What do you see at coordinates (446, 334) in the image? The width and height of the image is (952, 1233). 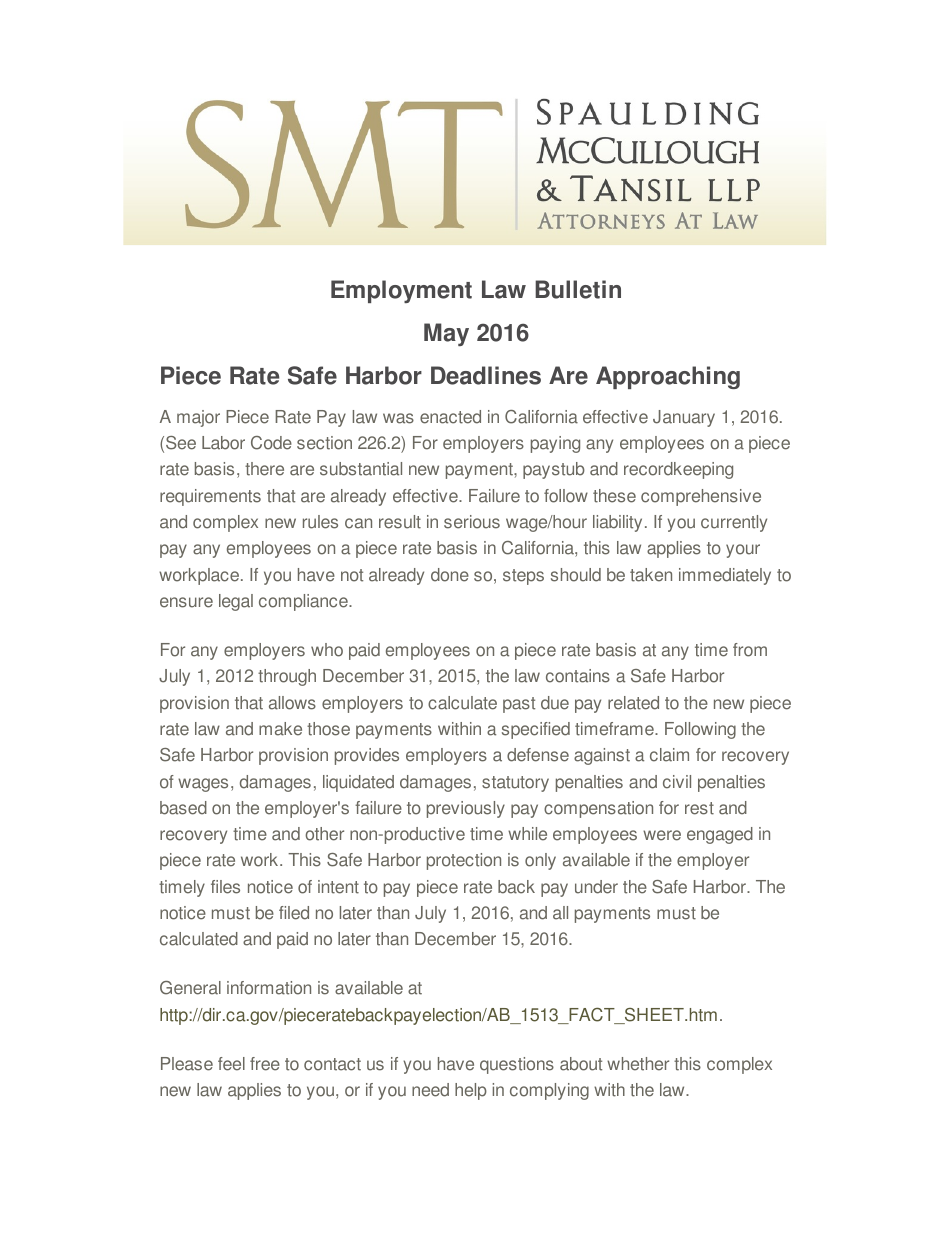 I see `May` at bounding box center [446, 334].
